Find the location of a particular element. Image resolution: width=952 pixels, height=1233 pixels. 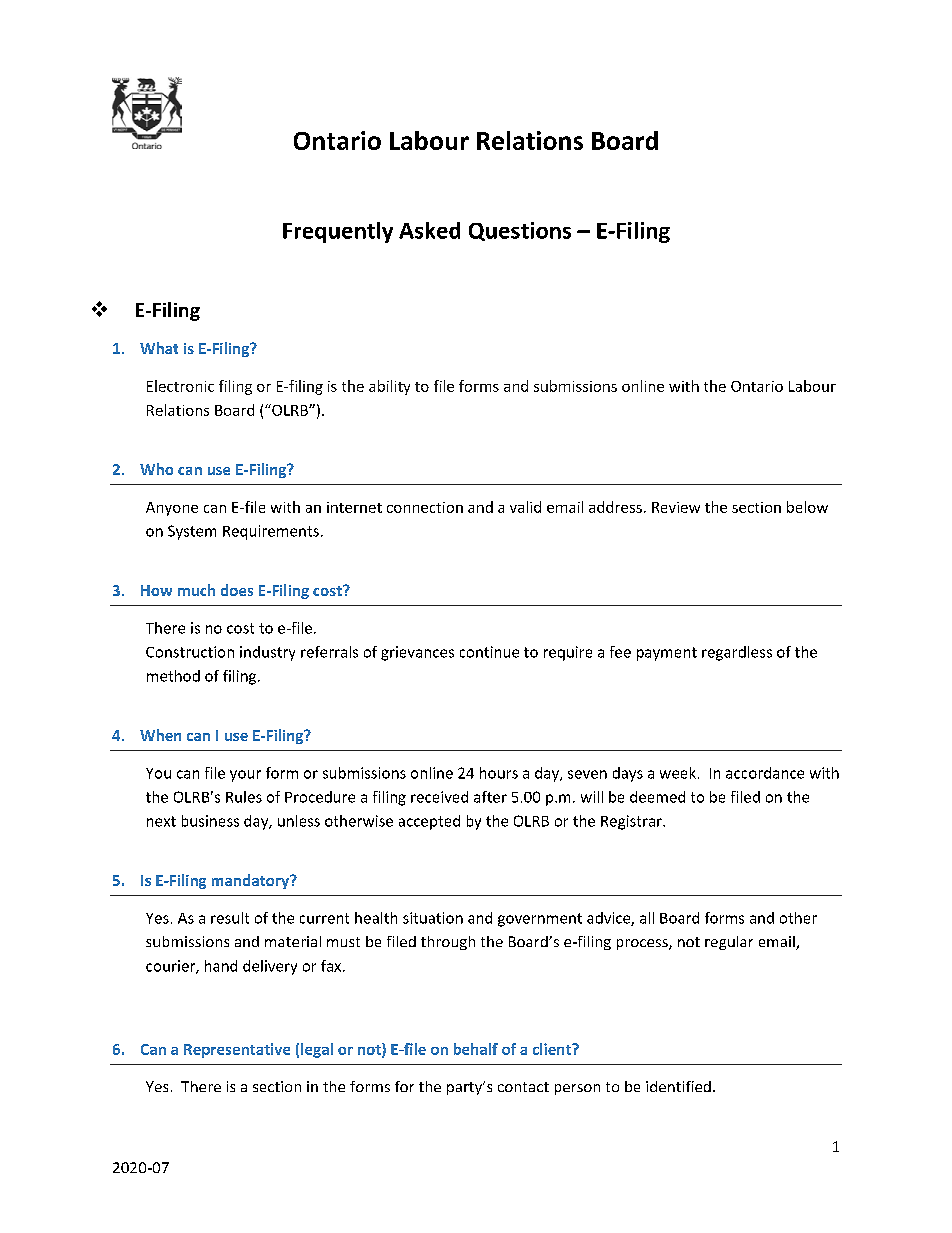

regular is located at coordinates (729, 943).
